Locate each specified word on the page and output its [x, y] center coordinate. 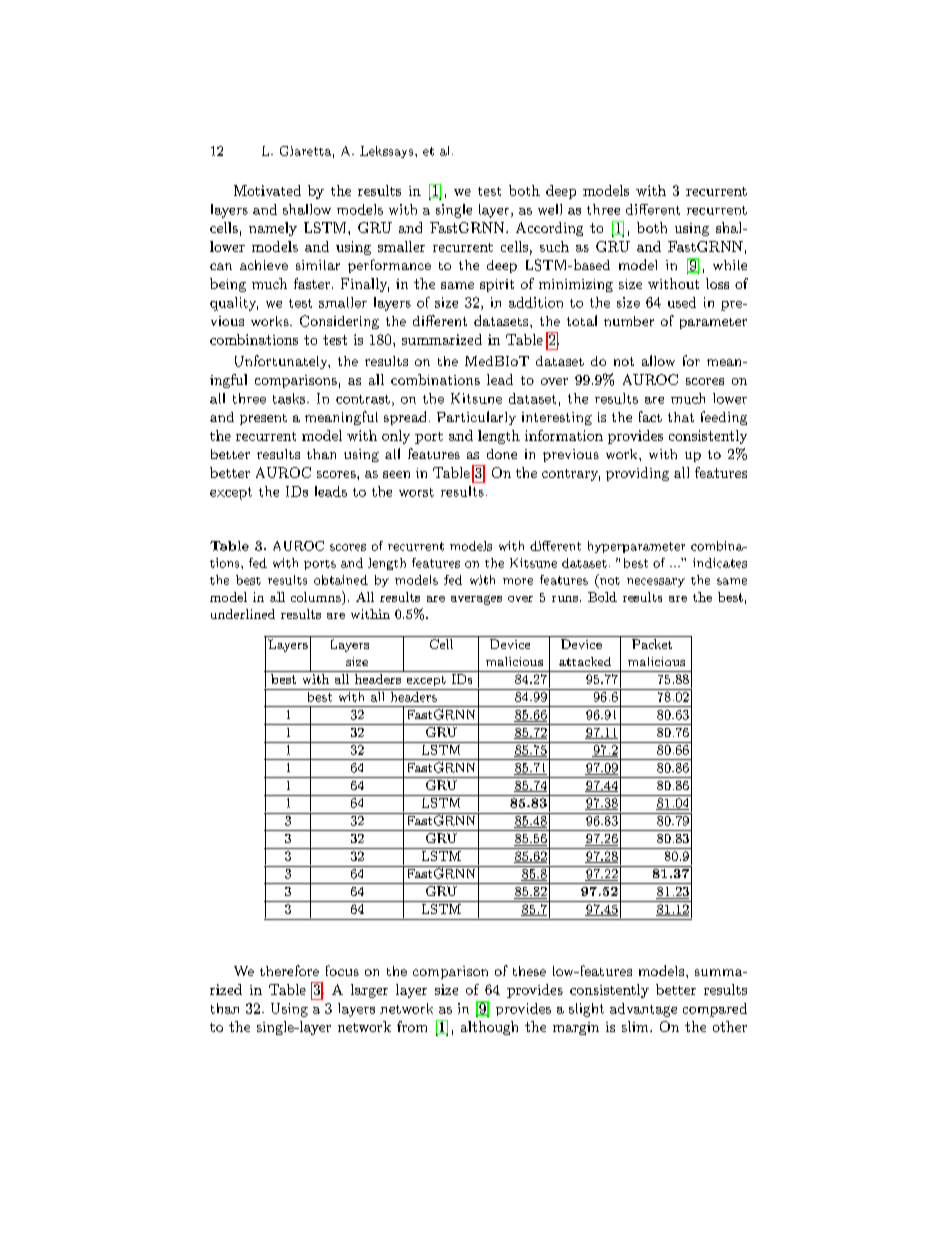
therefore [289, 970]
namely [273, 229]
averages [476, 600]
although [489, 1028]
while [730, 265]
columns [317, 596]
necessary [656, 582]
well [550, 209]
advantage [643, 1010]
